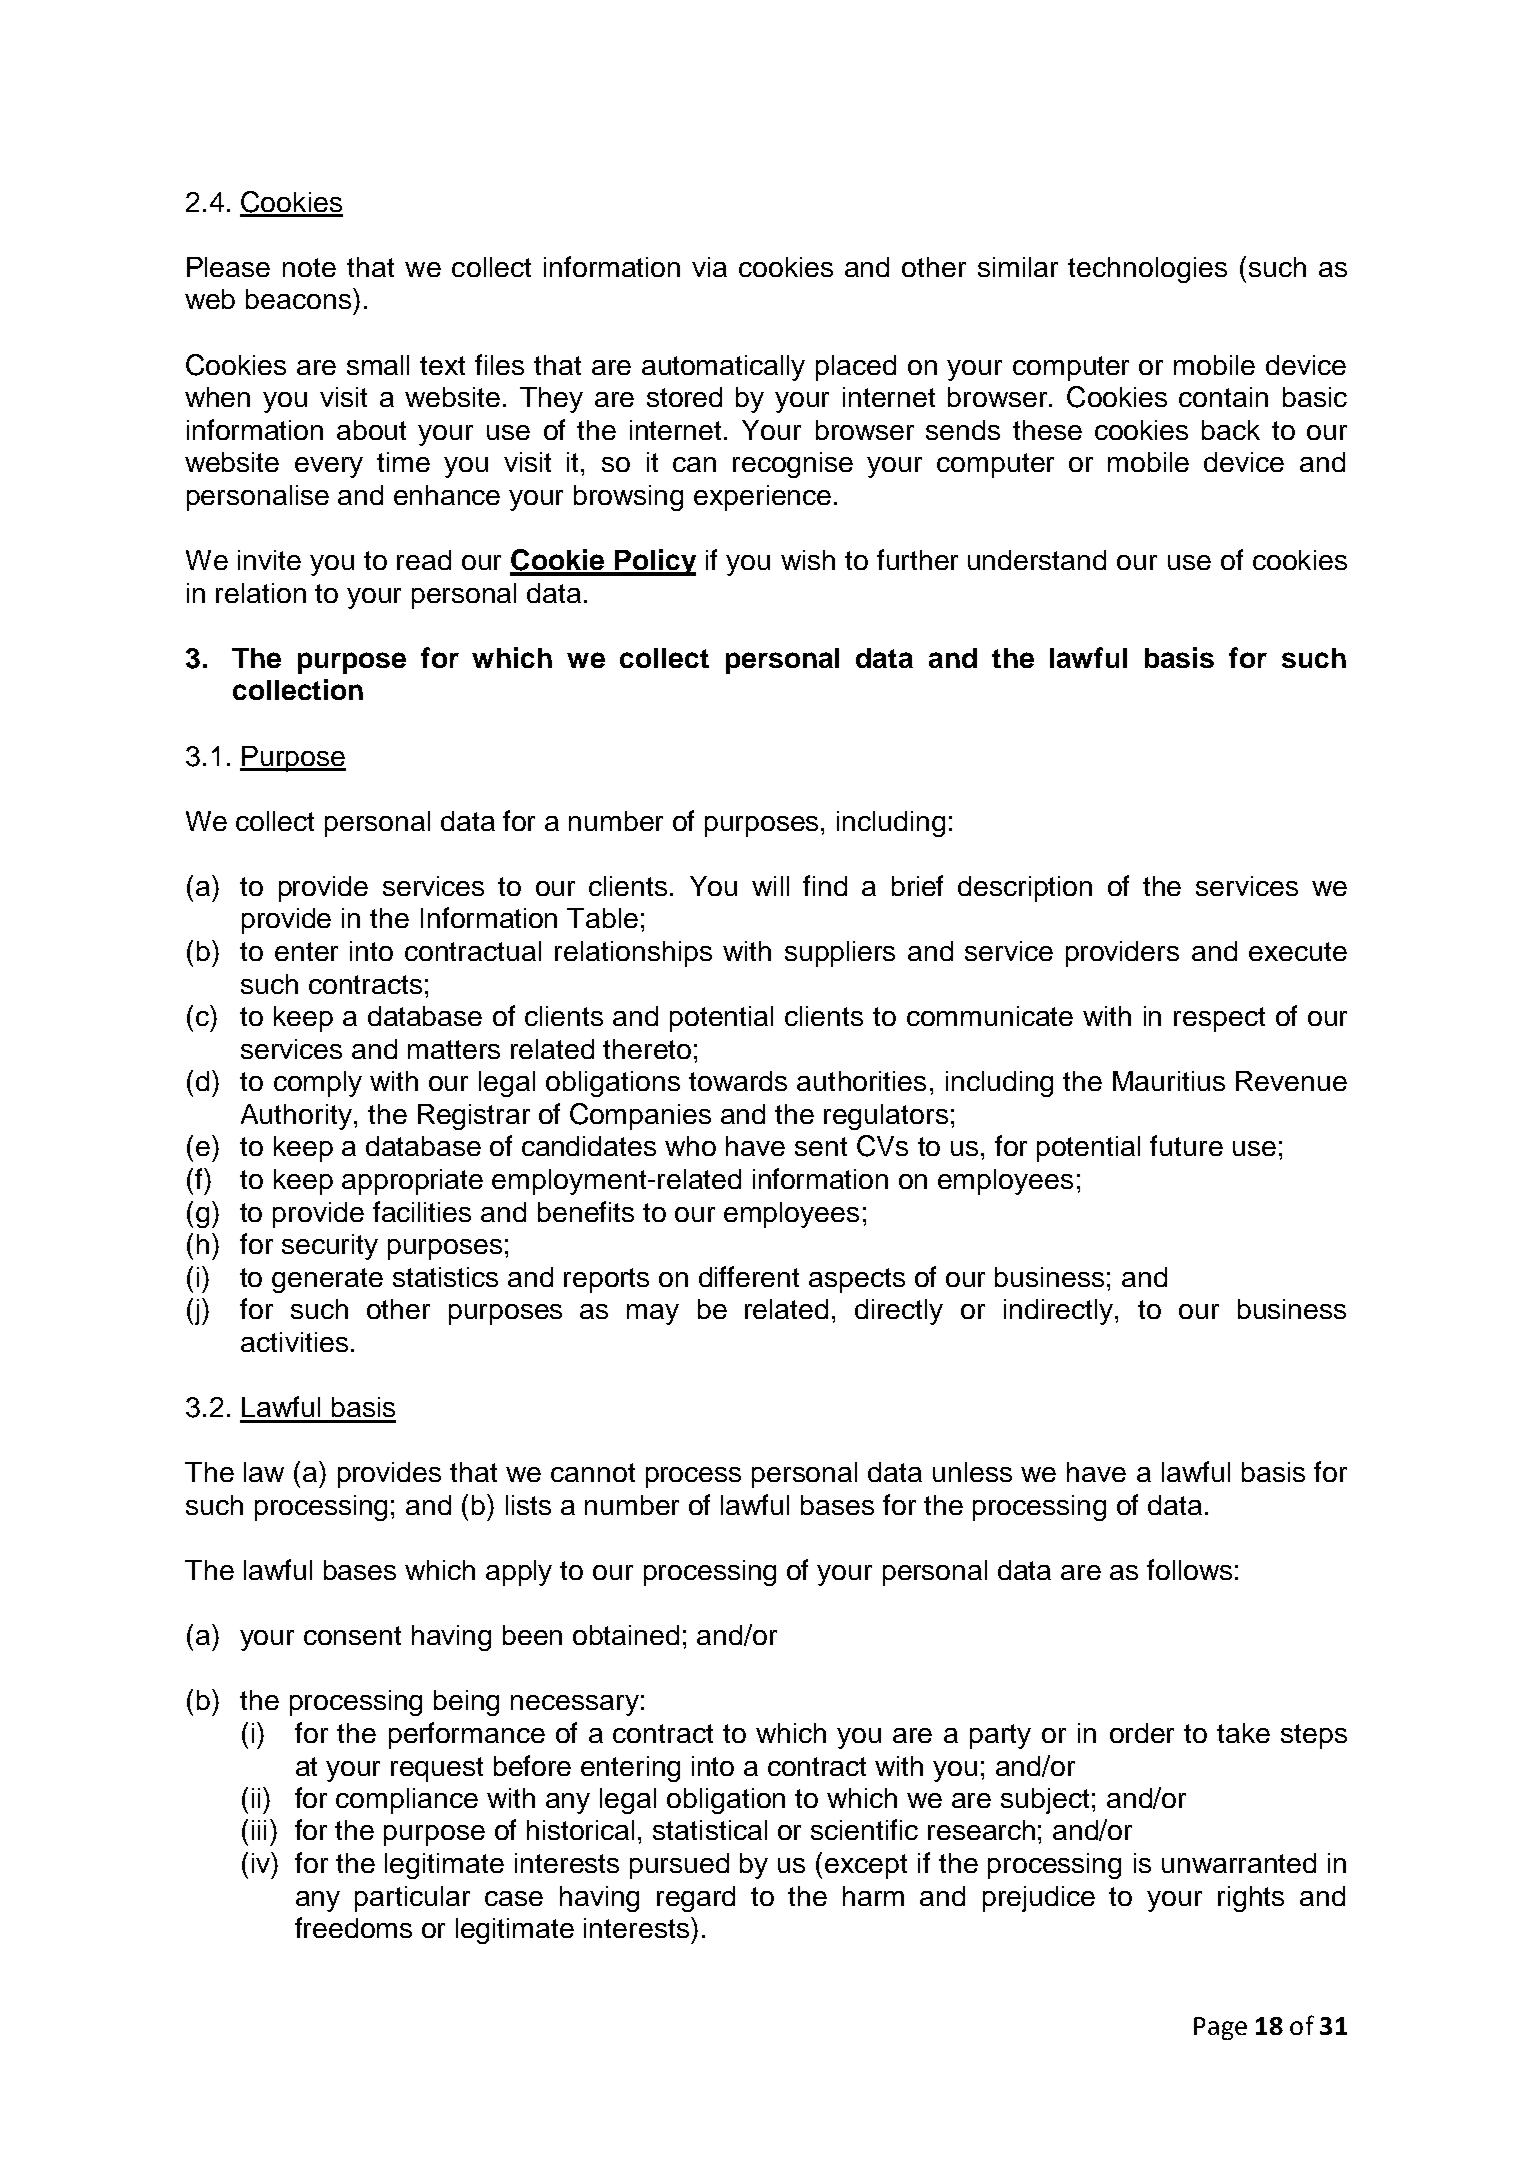 Image resolution: width=1533 pixels, height=2168 pixels. Describe the element at coordinates (1147, 270) in the image. I see `technologies` at that location.
